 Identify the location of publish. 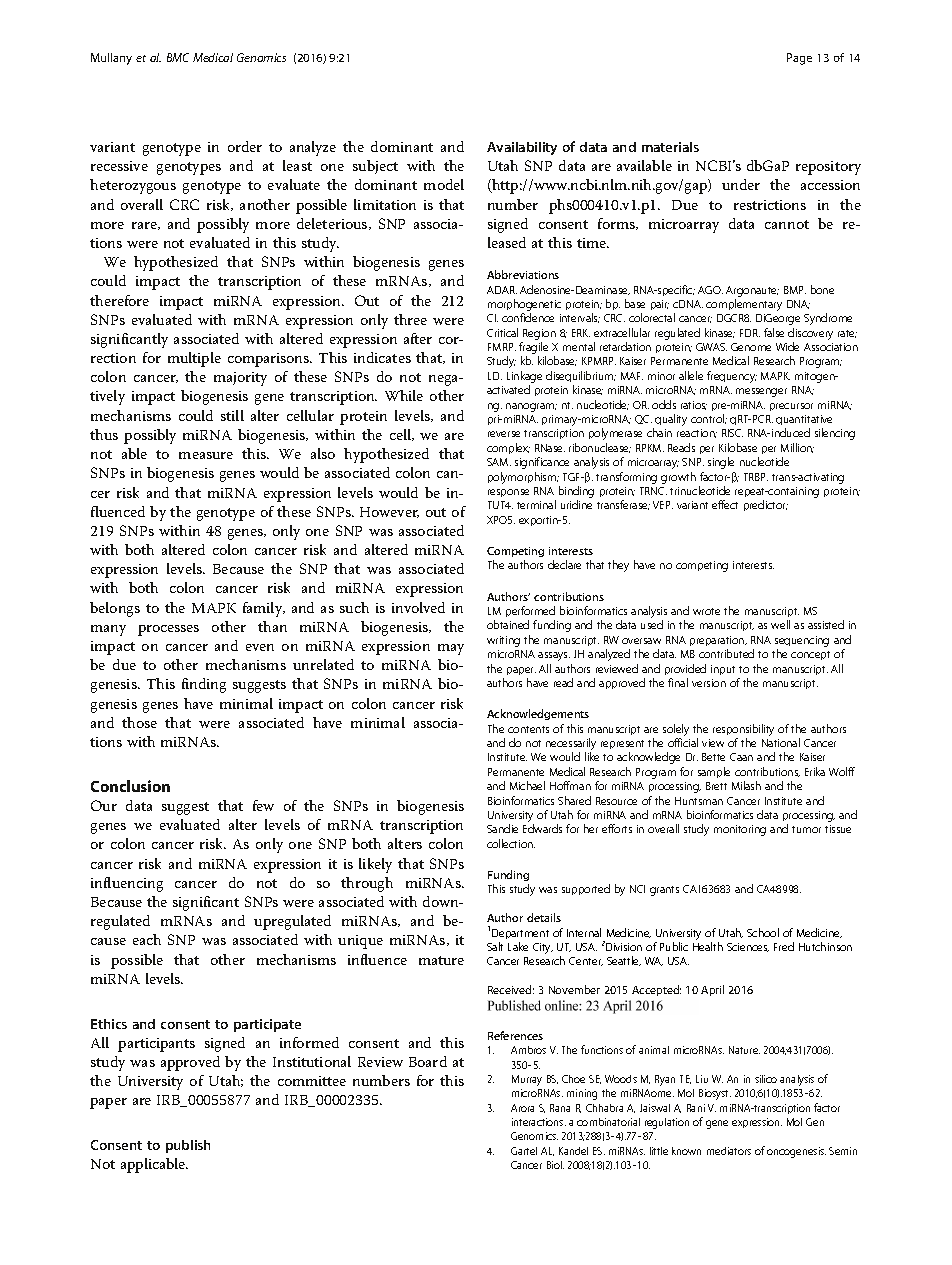
(188, 1146).
